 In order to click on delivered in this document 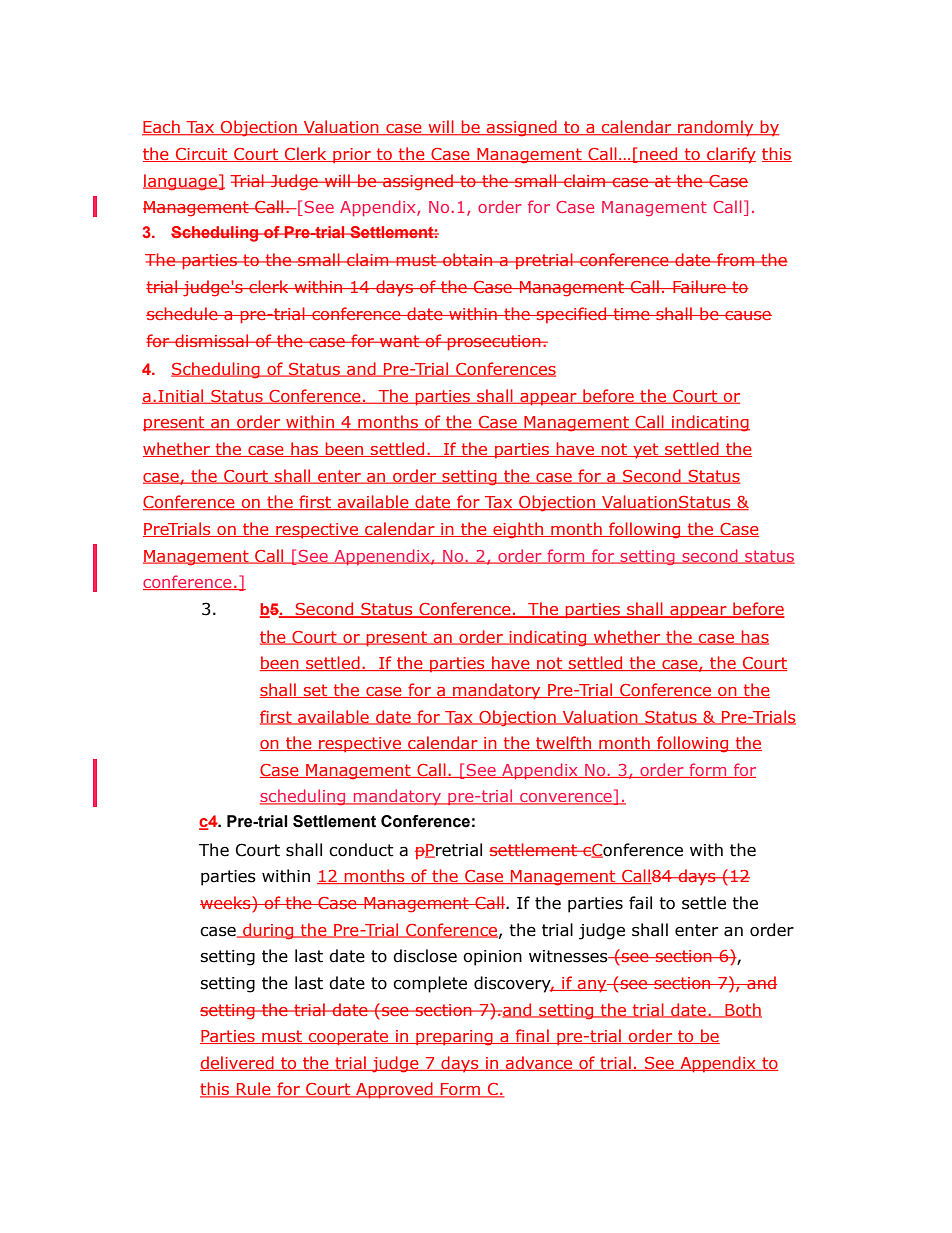, I will do `click(238, 1063)`.
